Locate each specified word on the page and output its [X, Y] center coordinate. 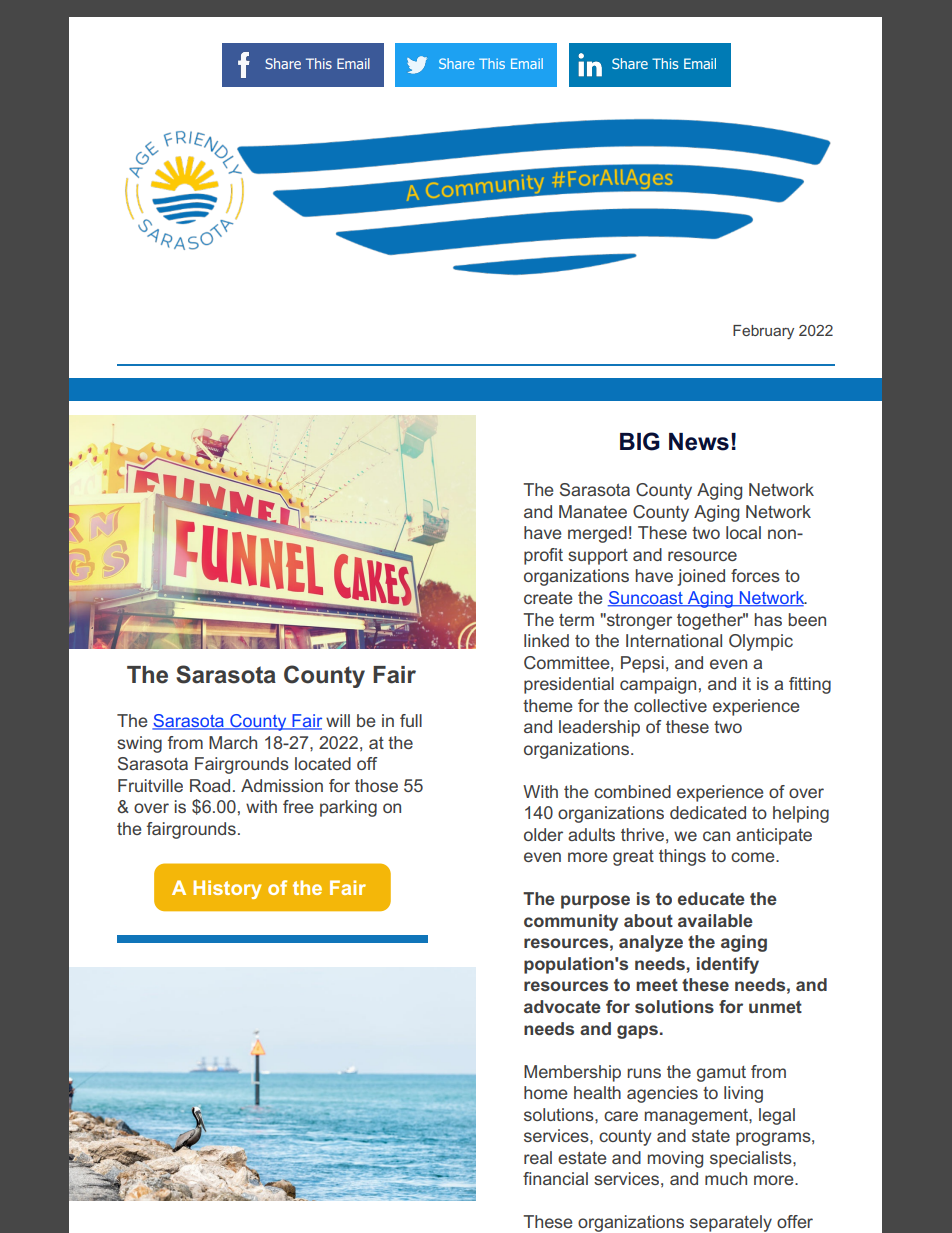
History [227, 889]
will [338, 720]
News [699, 442]
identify [728, 965]
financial [555, 1178]
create [548, 598]
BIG [640, 441]
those [376, 785]
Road [210, 785]
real [538, 1157]
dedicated [708, 812]
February [763, 332]
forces [755, 575]
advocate [562, 1006]
